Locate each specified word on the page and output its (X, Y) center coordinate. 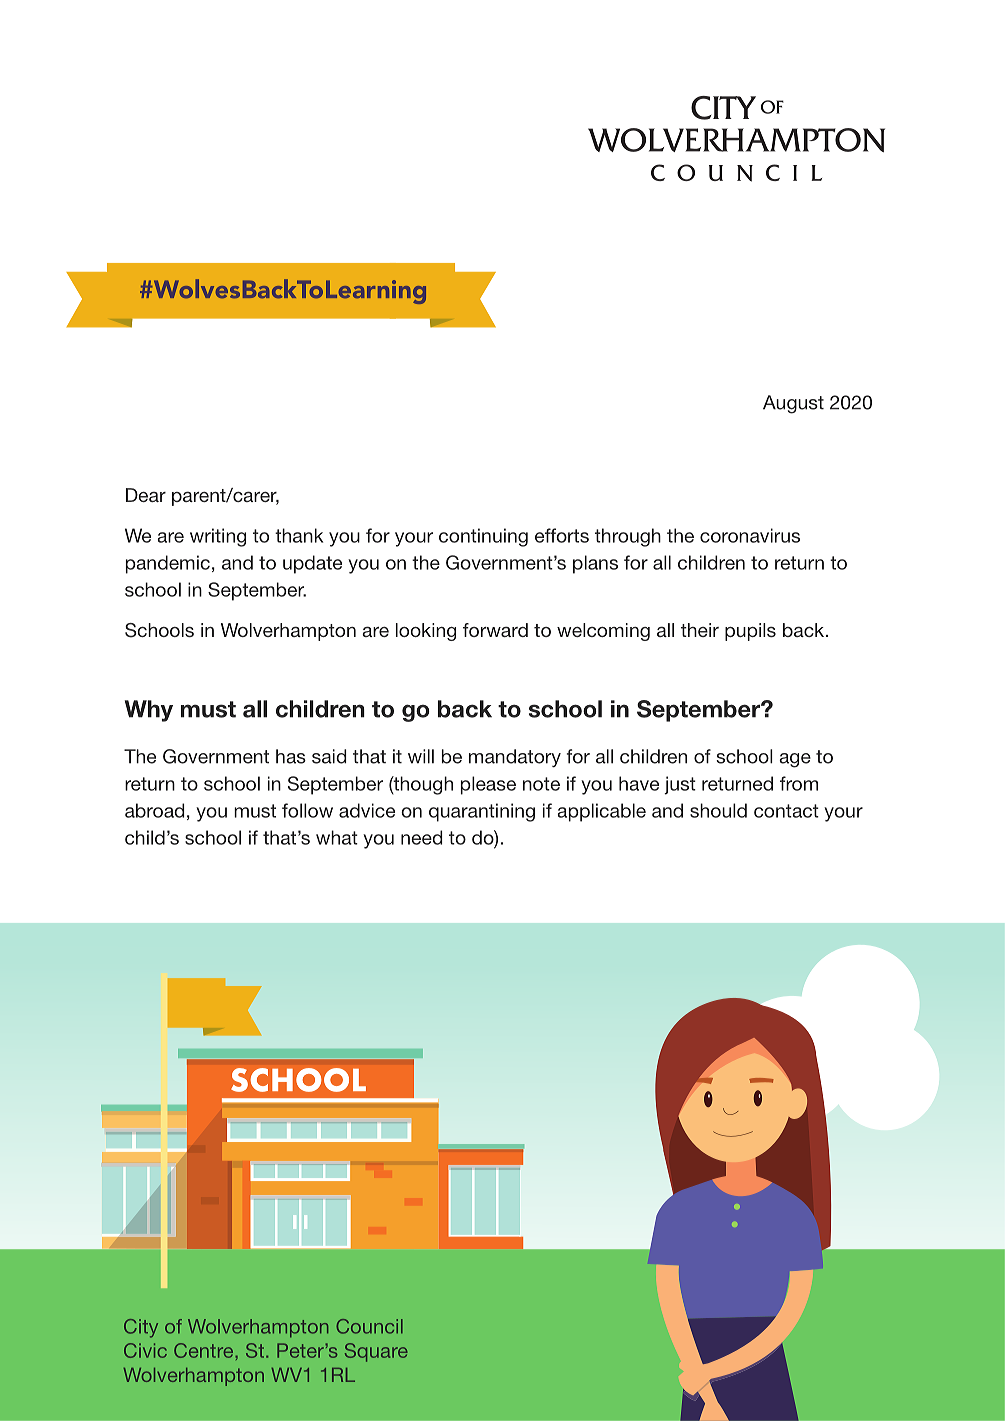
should (718, 810)
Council (369, 1326)
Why (149, 711)
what (337, 837)
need (421, 837)
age (795, 760)
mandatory (515, 758)
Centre (205, 1350)
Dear (146, 495)
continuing (483, 537)
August (793, 404)
